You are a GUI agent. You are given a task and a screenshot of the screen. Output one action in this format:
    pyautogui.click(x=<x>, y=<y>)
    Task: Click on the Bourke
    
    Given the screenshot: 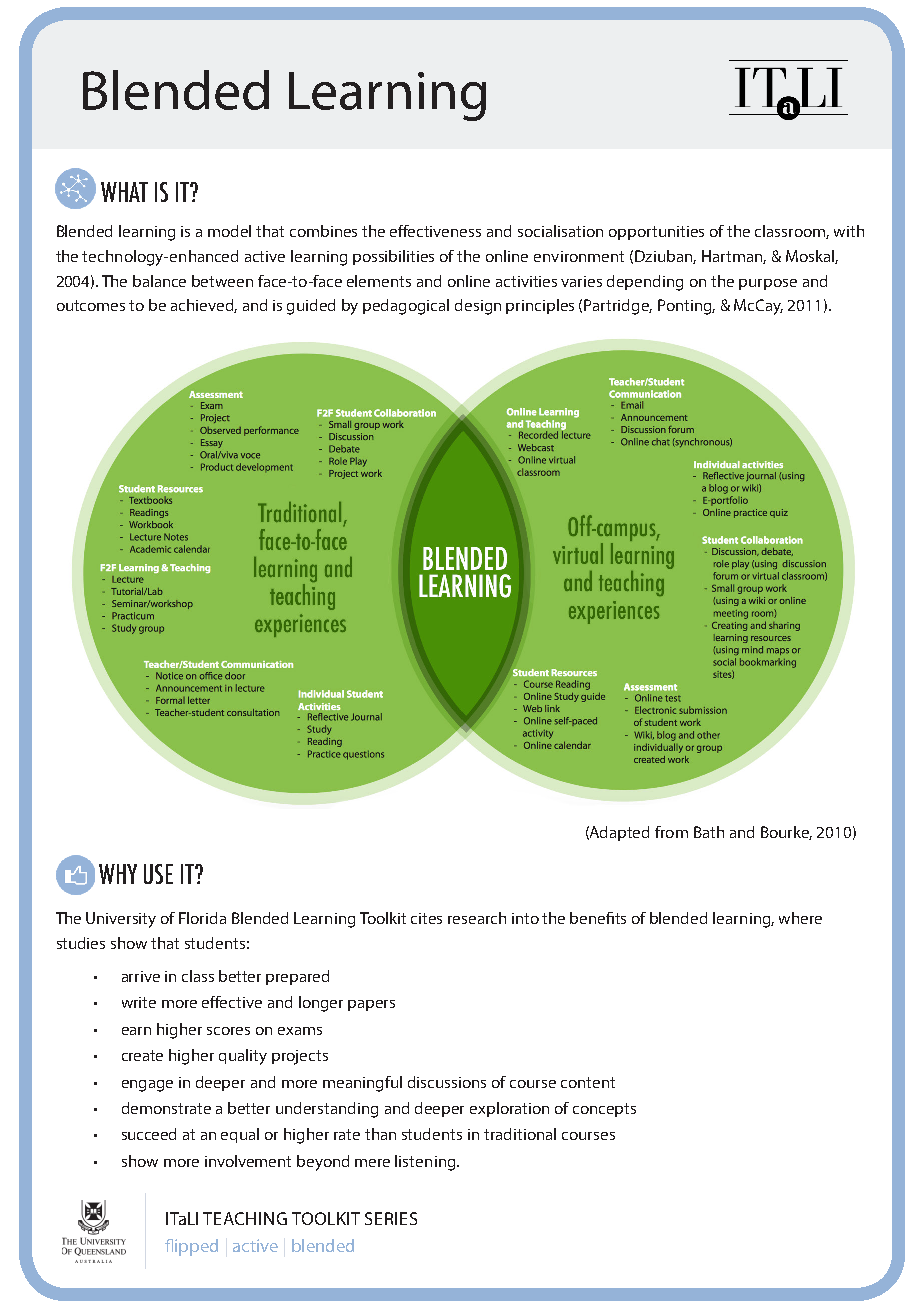 What is the action you would take?
    pyautogui.click(x=786, y=833)
